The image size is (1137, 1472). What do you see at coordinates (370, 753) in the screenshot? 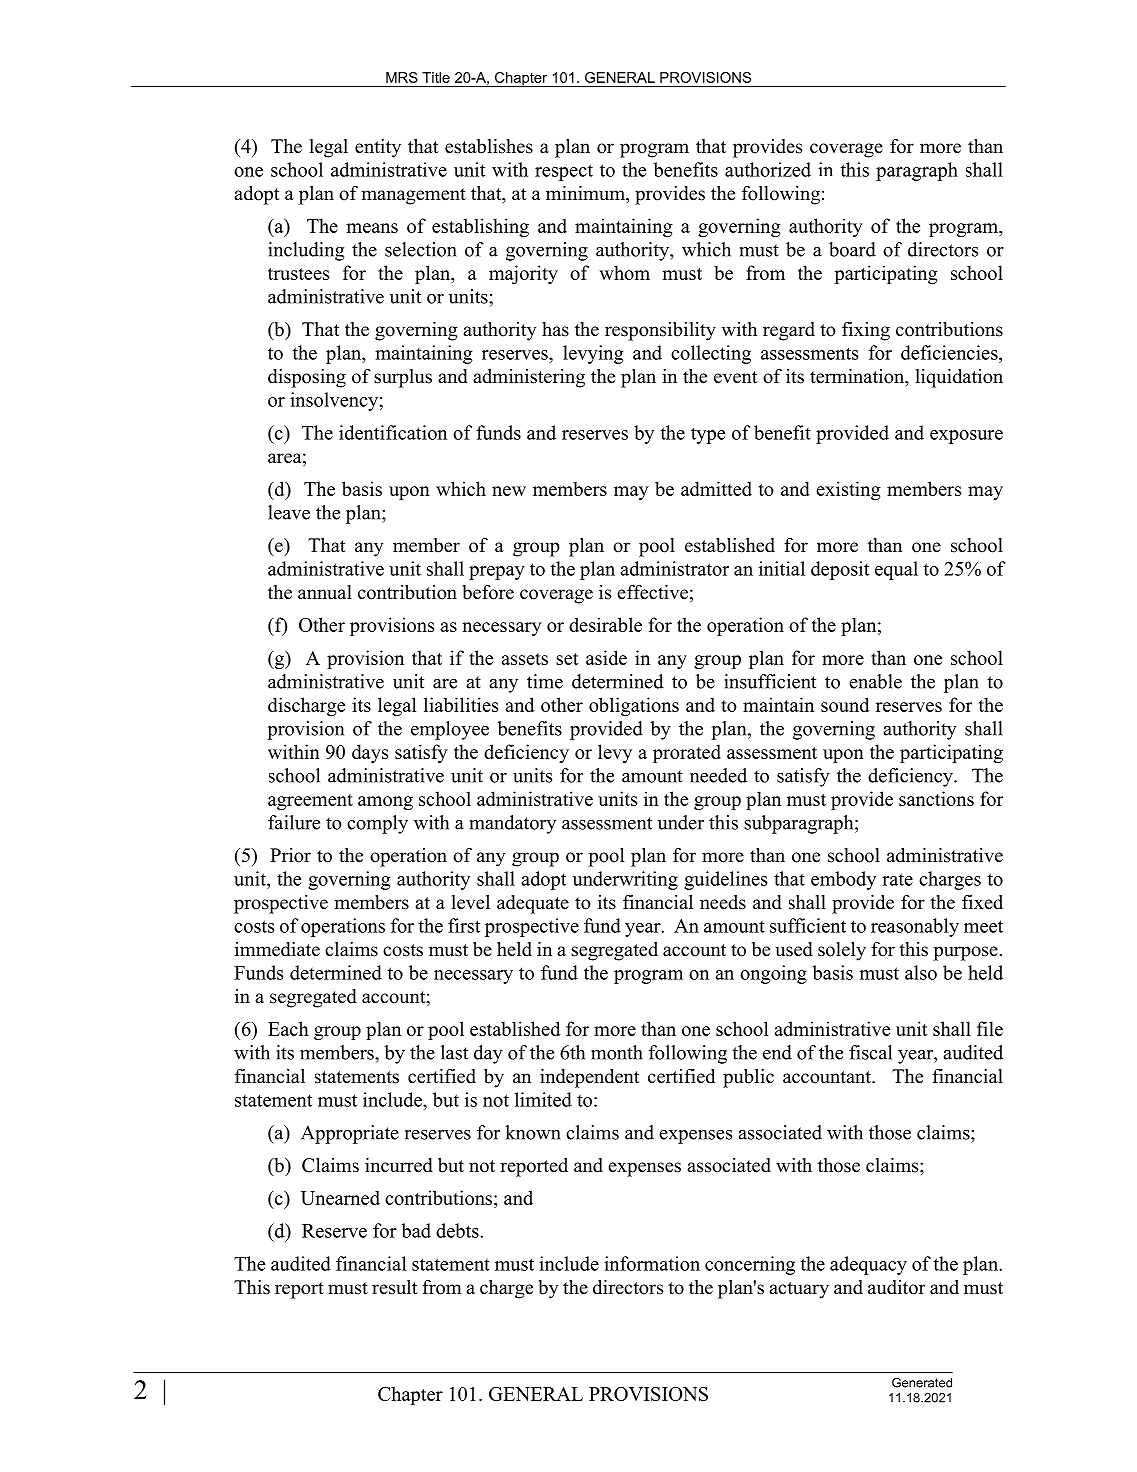
I see `days` at bounding box center [370, 753].
